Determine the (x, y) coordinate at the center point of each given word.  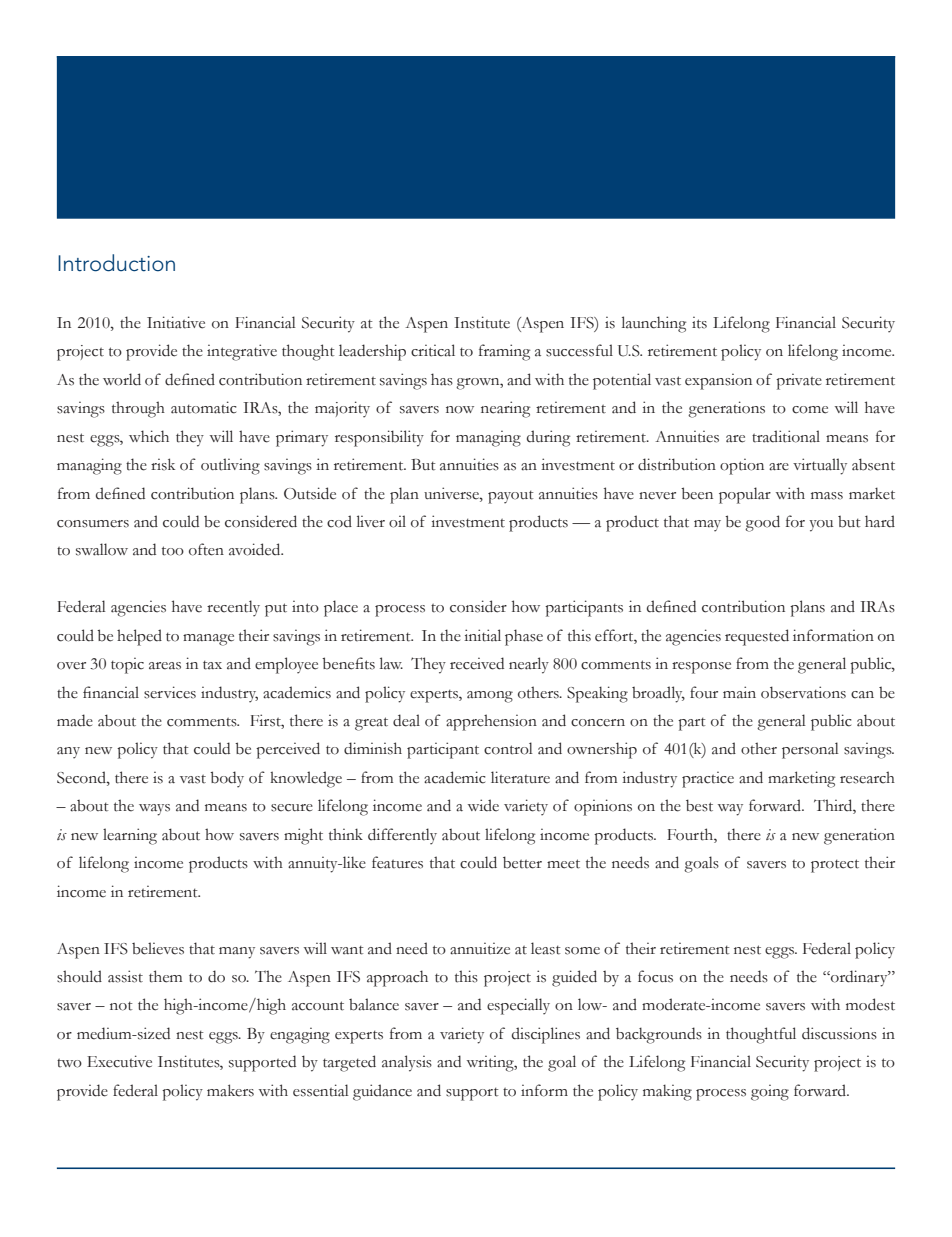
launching (654, 324)
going (770, 1092)
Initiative (176, 322)
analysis (407, 1063)
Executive (119, 1061)
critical (433, 350)
